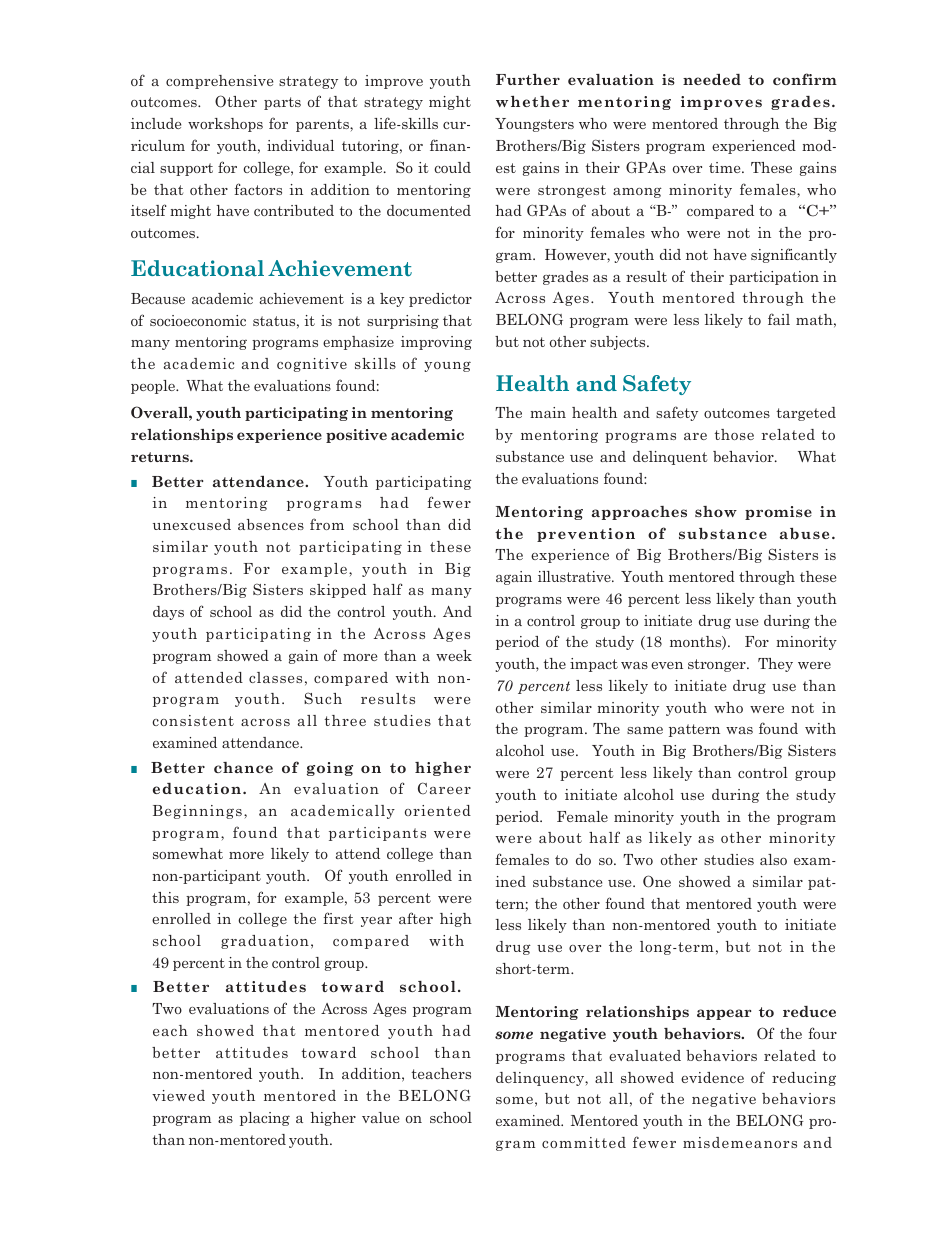  What do you see at coordinates (740, 1142) in the screenshot?
I see `misdemeanors` at bounding box center [740, 1142].
